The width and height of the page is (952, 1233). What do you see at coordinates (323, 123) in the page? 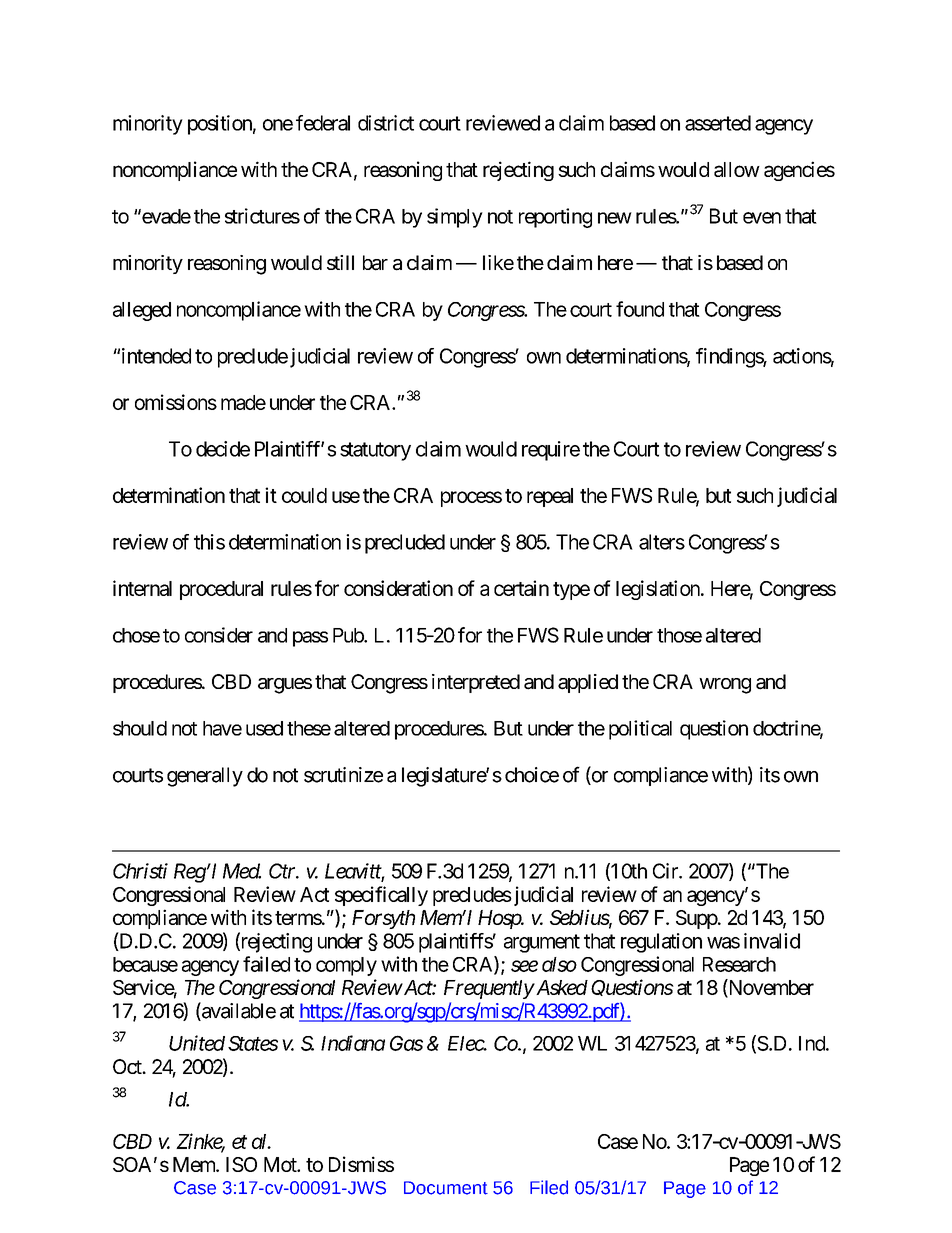
I see `federal` at bounding box center [323, 123].
